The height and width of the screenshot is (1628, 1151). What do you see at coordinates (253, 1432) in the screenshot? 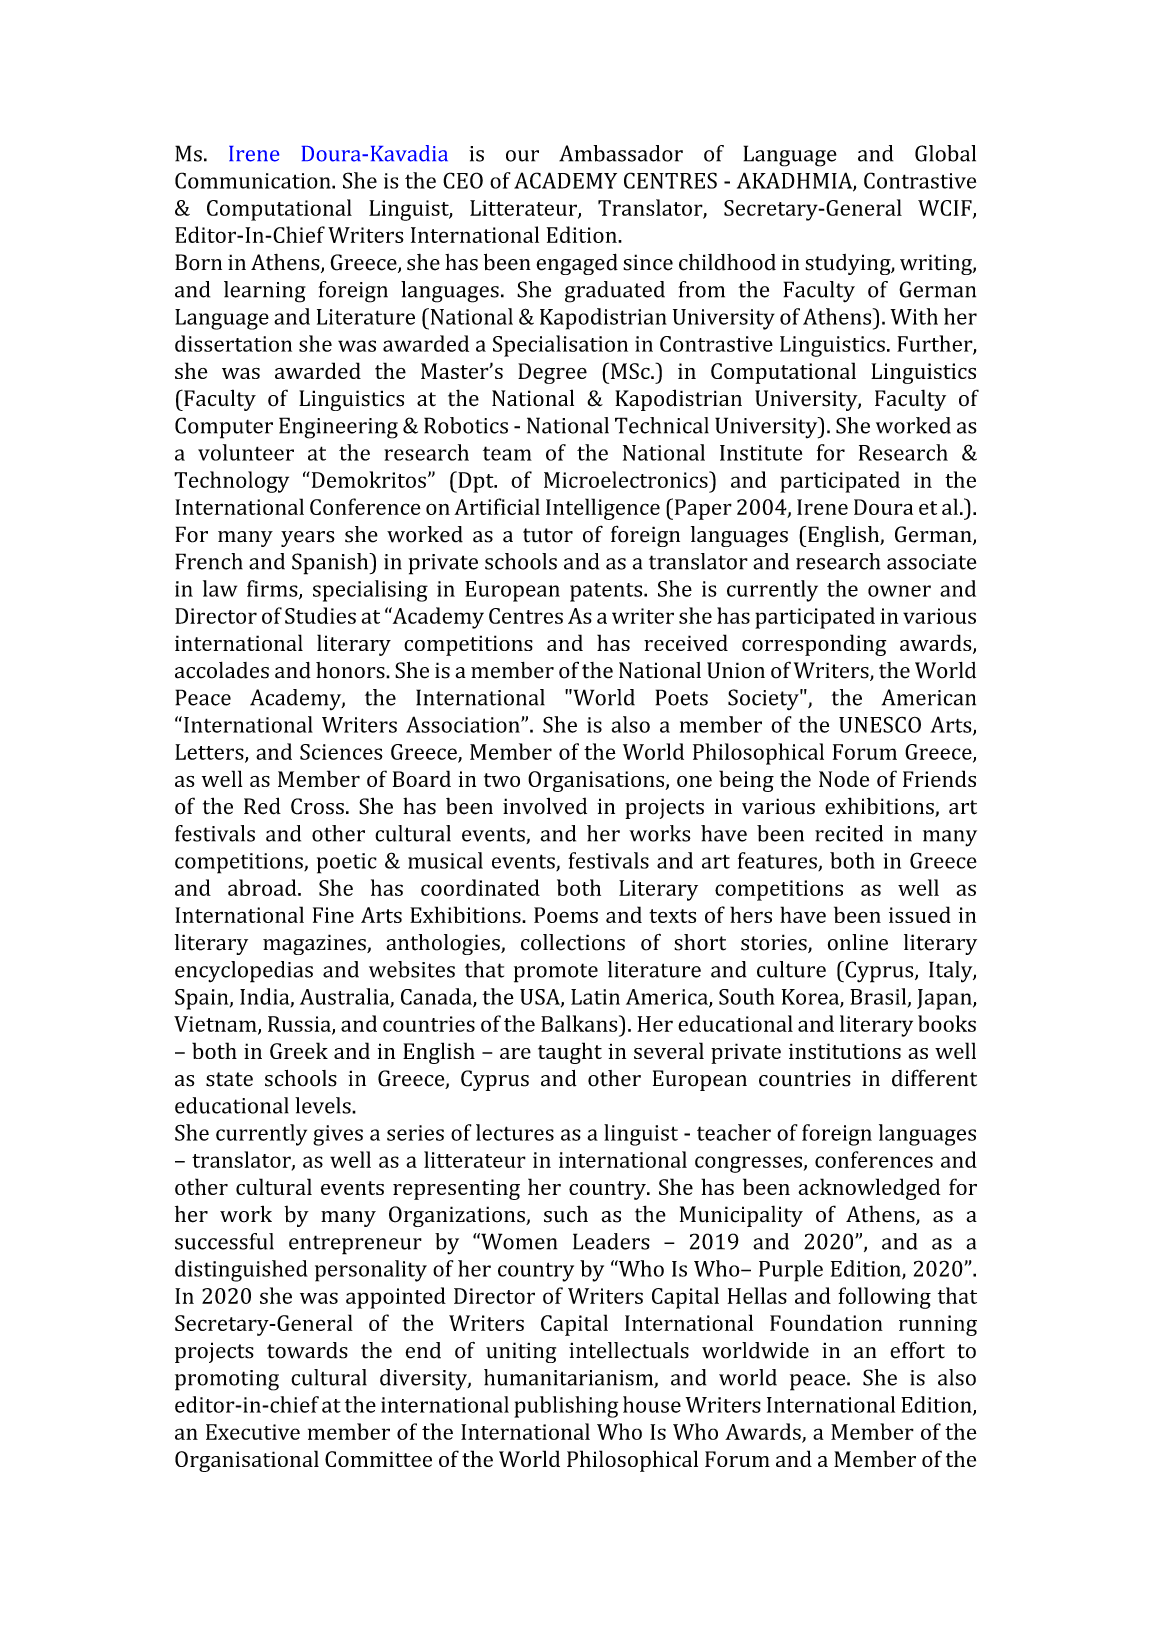
I see `Executive` at bounding box center [253, 1432].
